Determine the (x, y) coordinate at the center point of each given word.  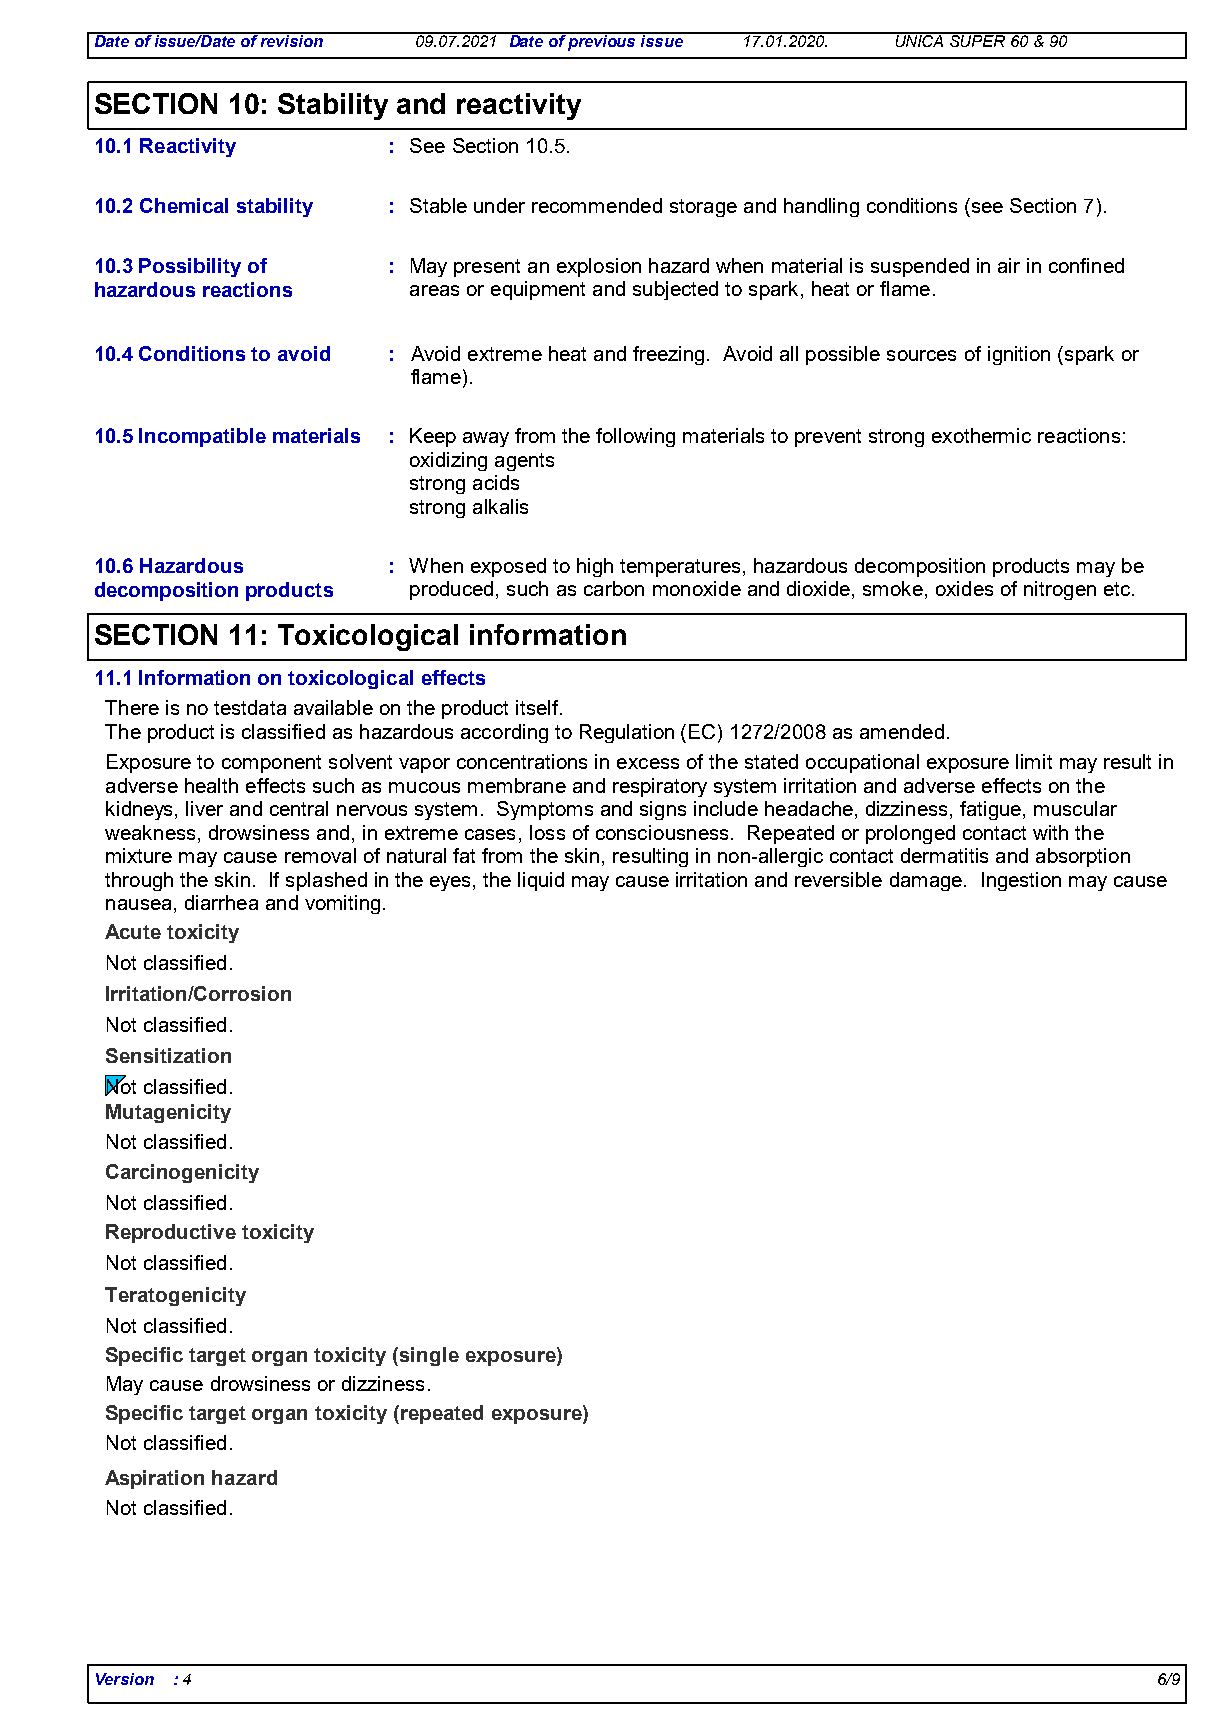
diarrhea (221, 902)
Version (125, 1679)
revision (291, 40)
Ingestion (1021, 881)
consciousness (662, 832)
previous (603, 42)
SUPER (978, 40)
